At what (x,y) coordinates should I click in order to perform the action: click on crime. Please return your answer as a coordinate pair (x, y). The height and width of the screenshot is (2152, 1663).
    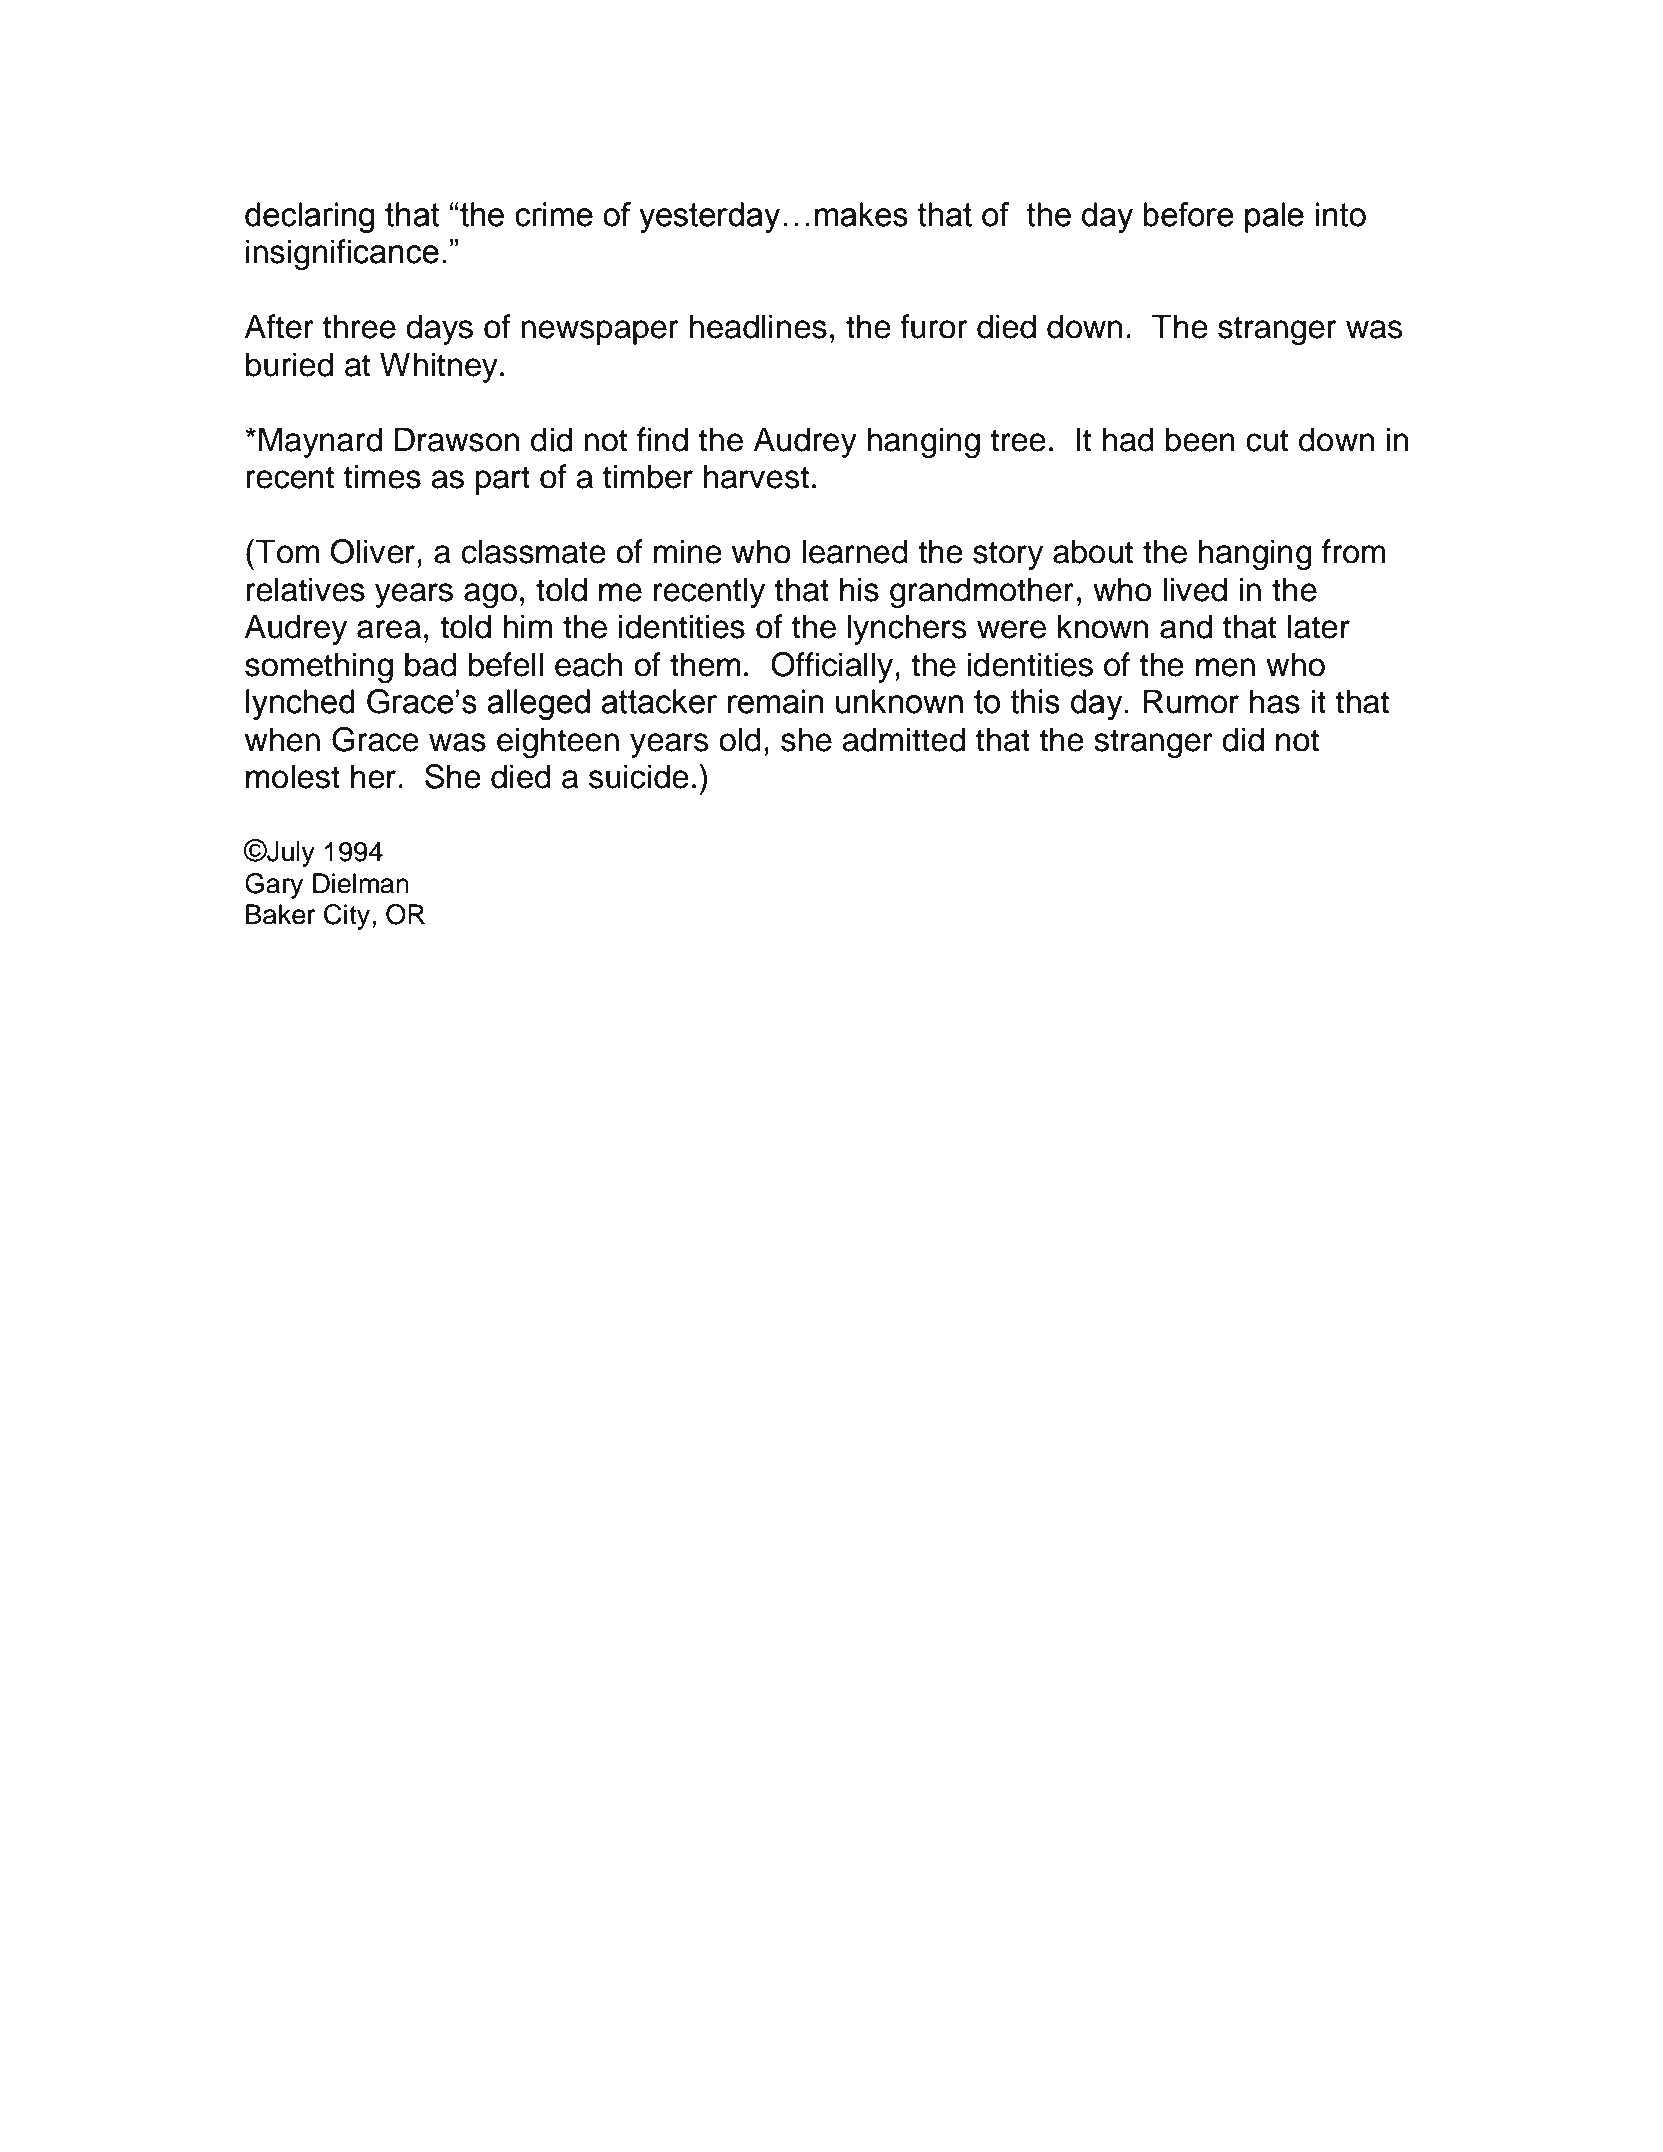
    Looking at the image, I should click on (554, 214).
